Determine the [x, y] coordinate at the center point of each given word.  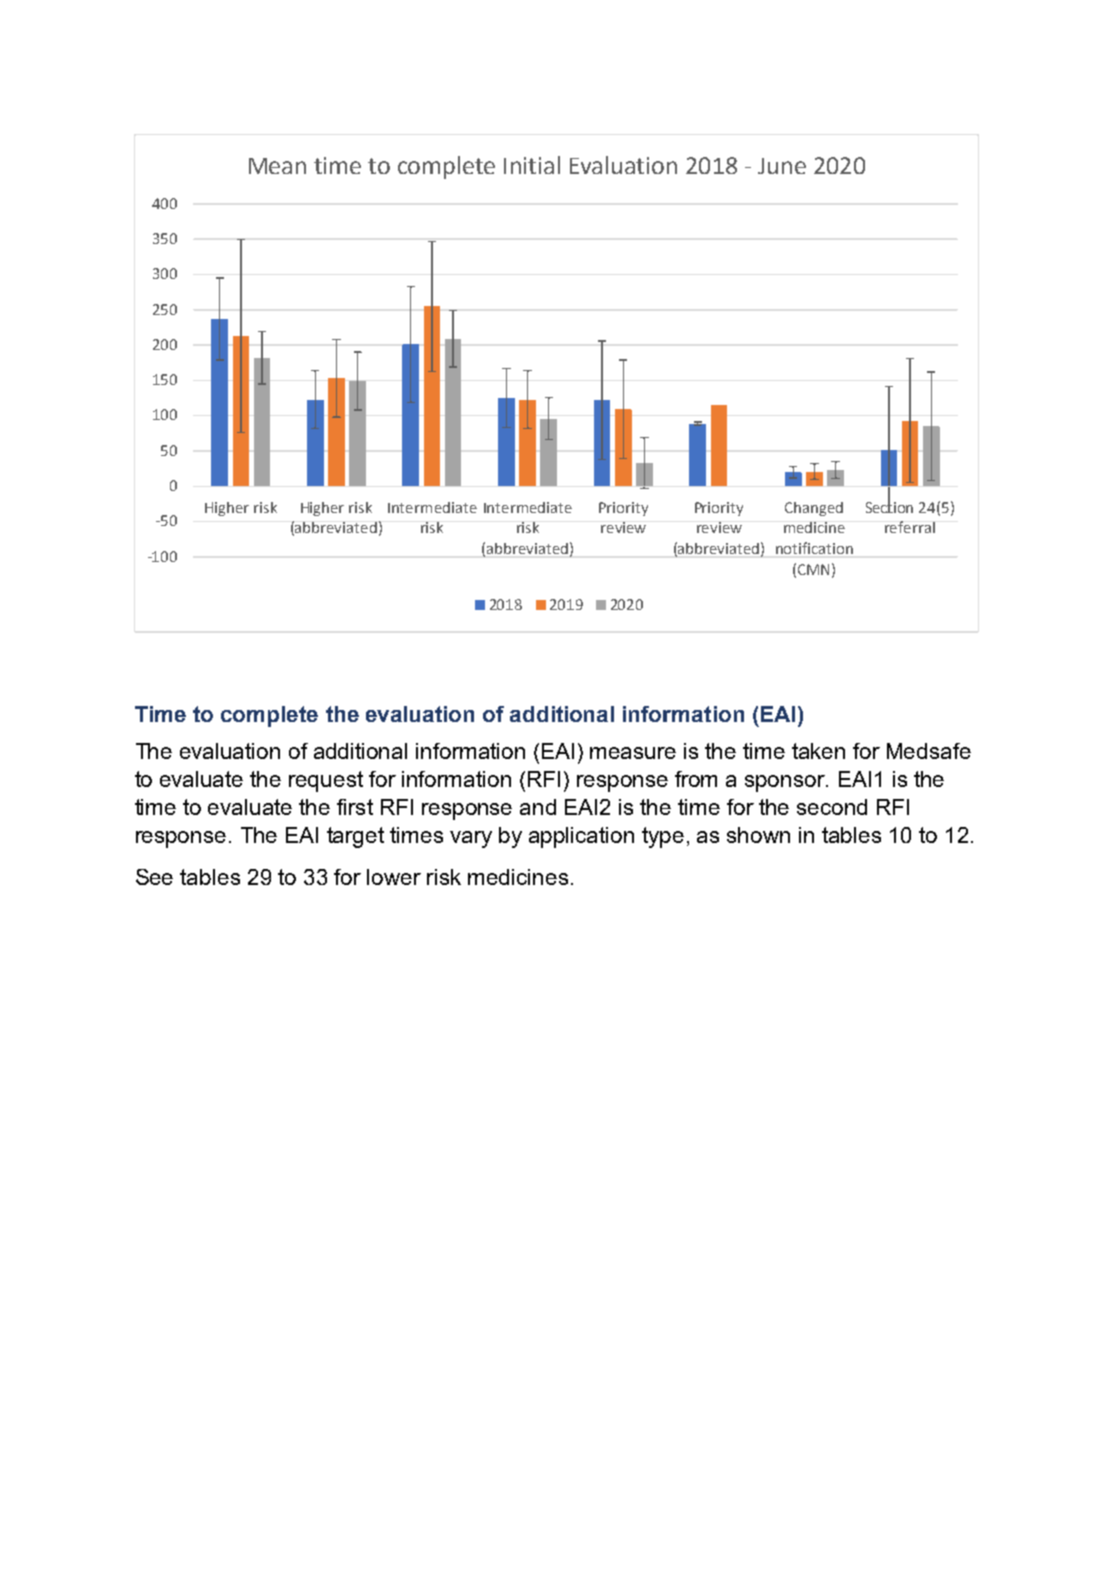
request [326, 781]
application [581, 837]
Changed [814, 509]
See [154, 877]
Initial [532, 165]
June [782, 166]
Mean [277, 166]
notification [814, 548]
